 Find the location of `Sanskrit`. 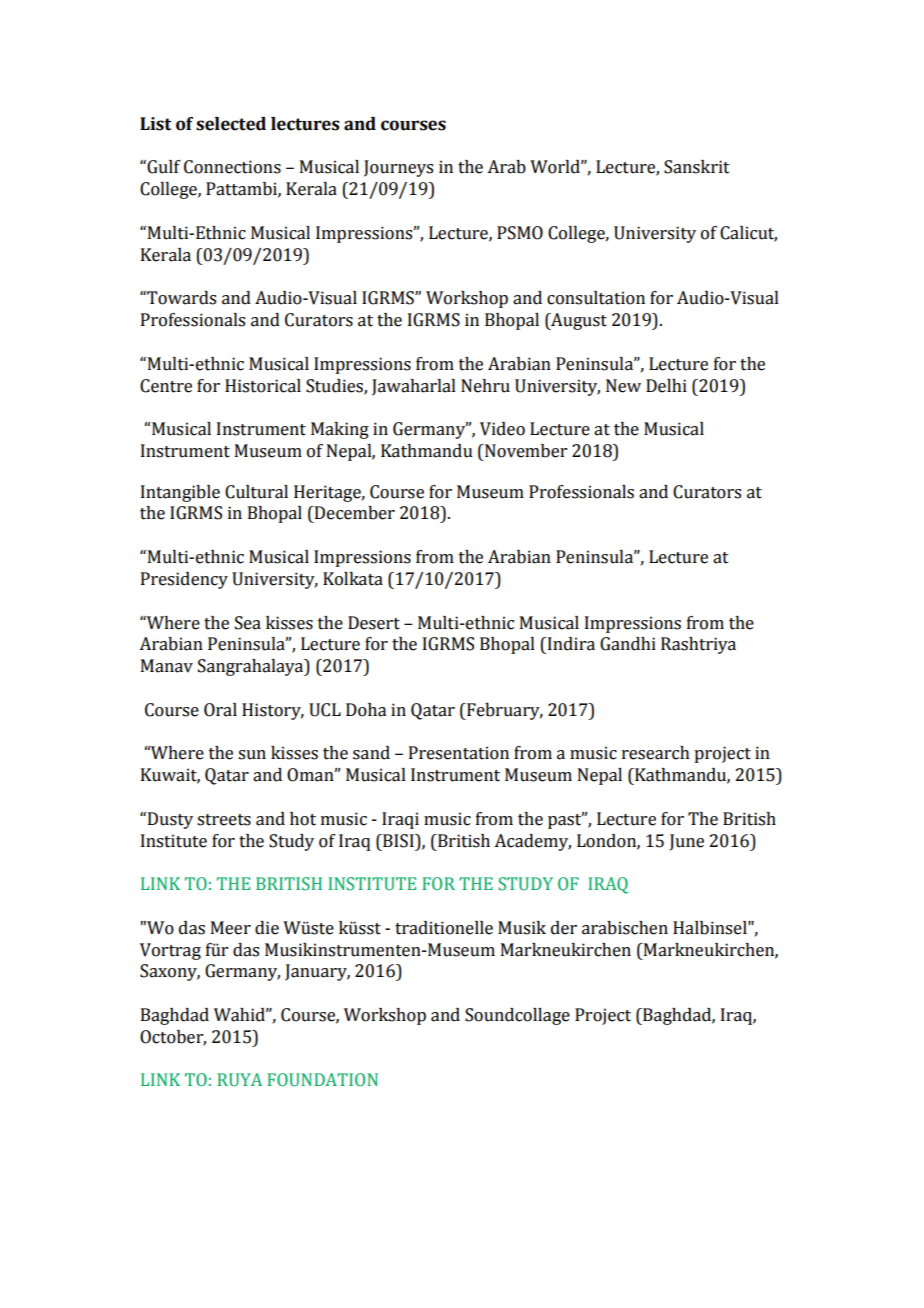

Sanskrit is located at coordinates (697, 167).
